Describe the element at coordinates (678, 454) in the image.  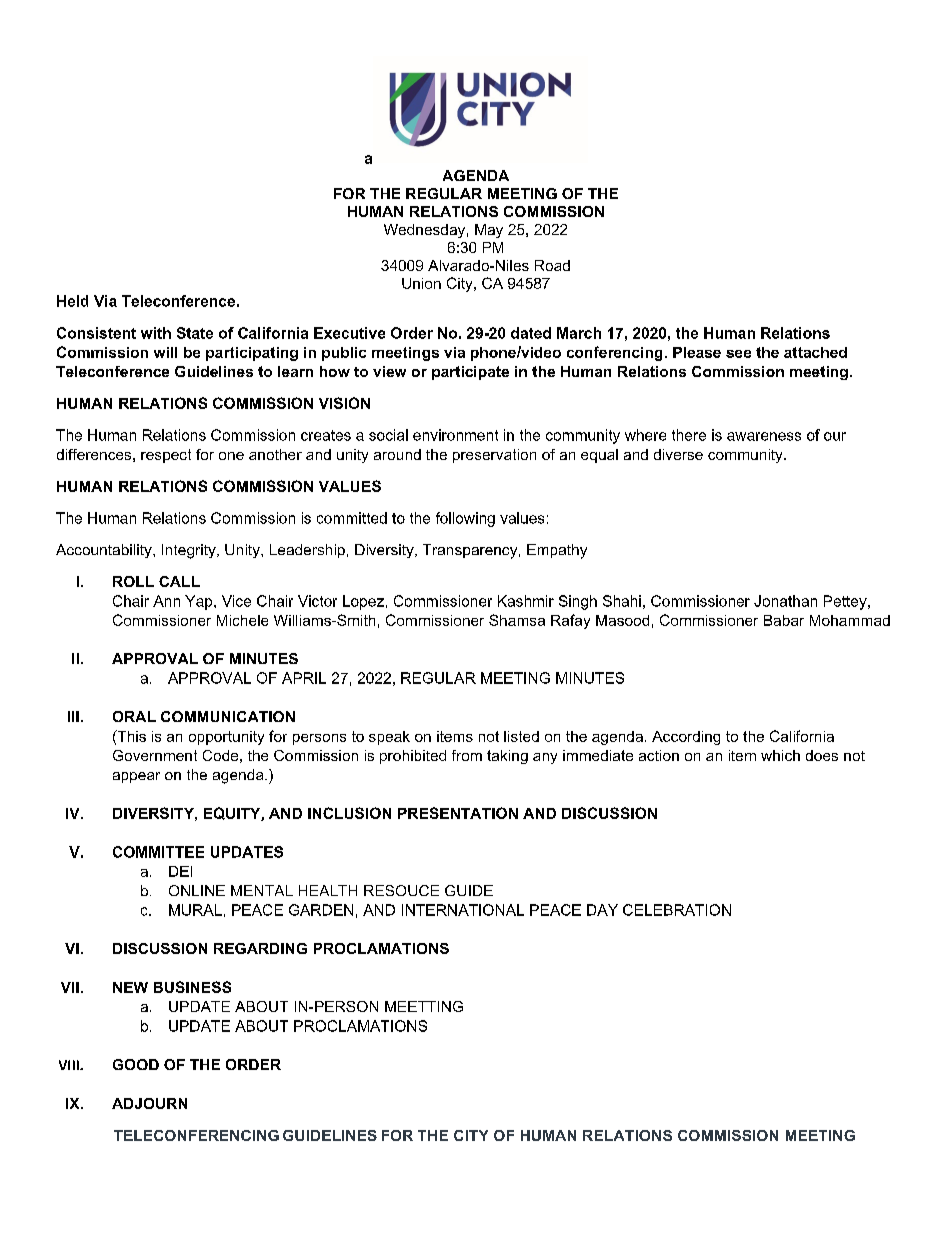
I see `diverse` at that location.
